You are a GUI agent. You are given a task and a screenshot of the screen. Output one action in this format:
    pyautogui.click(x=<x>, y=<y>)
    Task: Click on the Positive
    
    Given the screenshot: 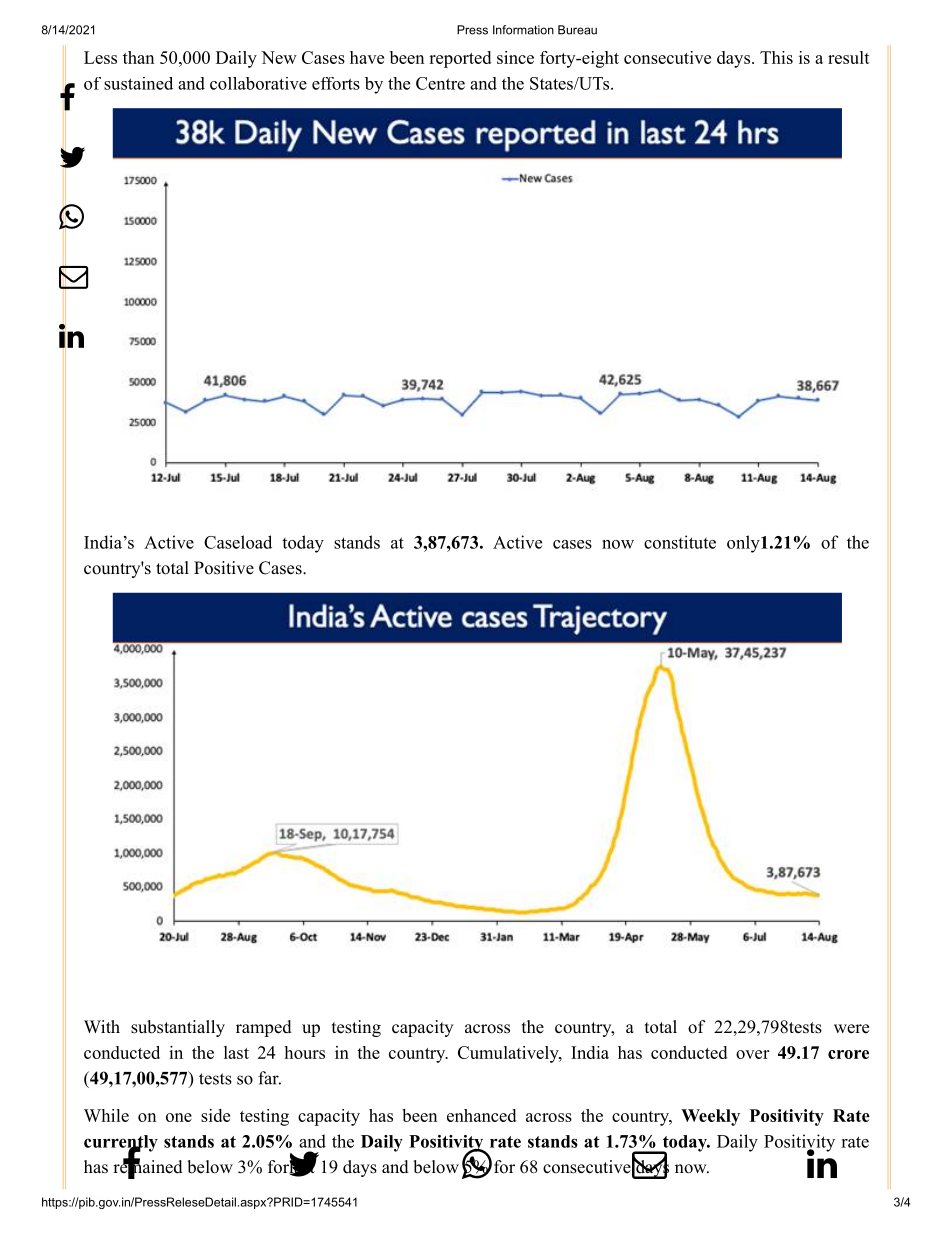 What is the action you would take?
    pyautogui.click(x=224, y=568)
